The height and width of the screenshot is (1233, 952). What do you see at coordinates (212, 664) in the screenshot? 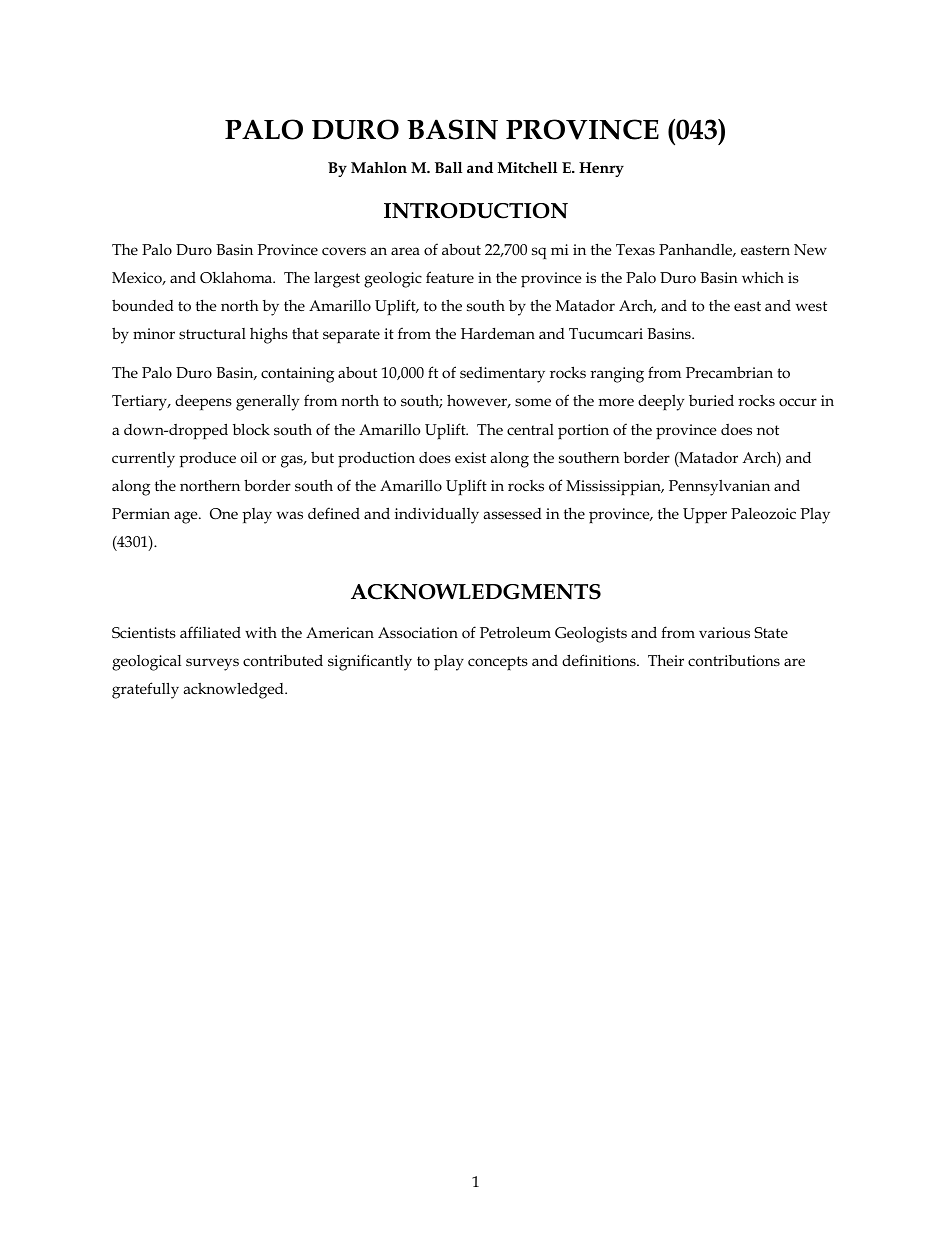
I see `surveys` at bounding box center [212, 664].
